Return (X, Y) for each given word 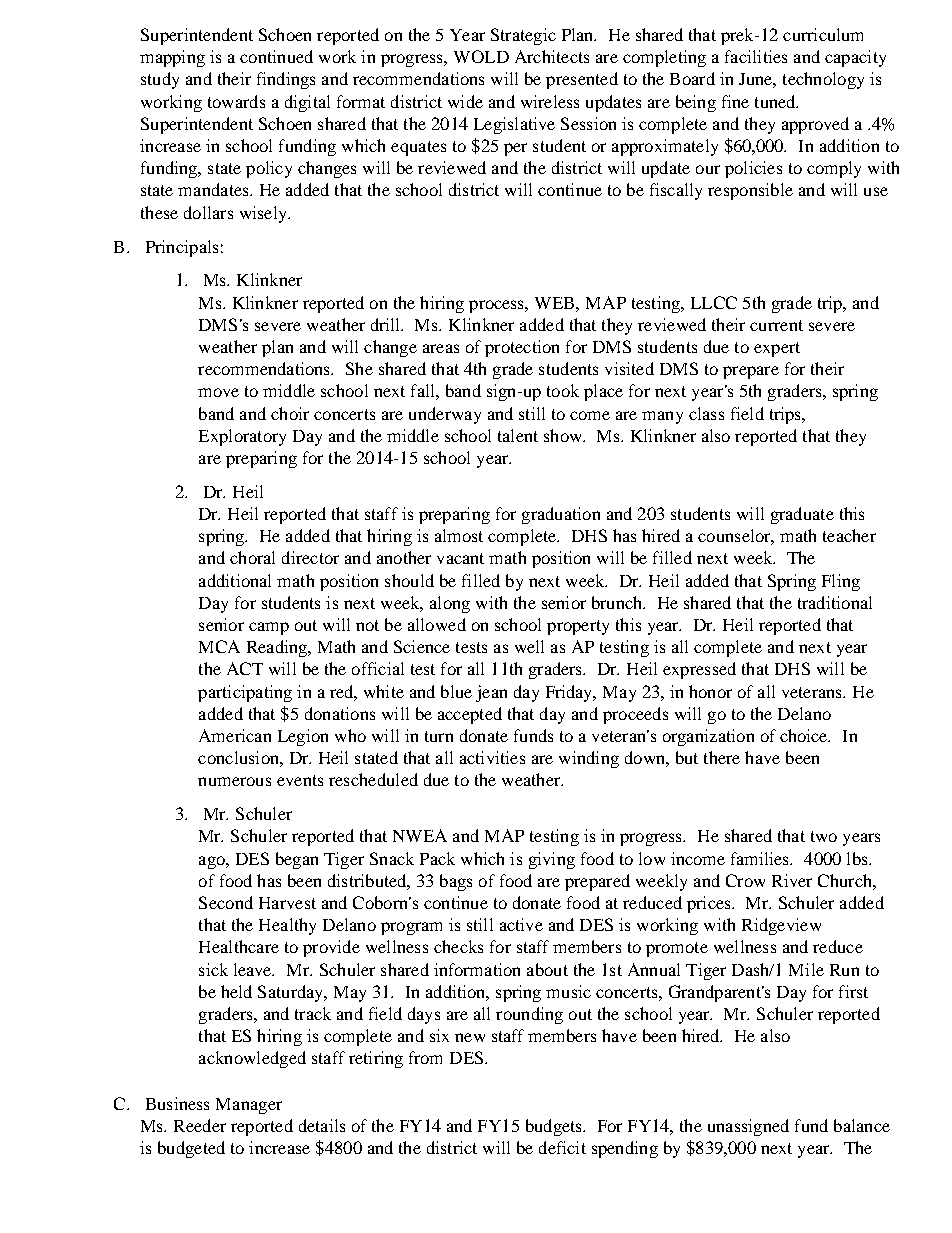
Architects (552, 56)
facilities (756, 56)
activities (492, 757)
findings (286, 80)
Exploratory (242, 437)
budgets (555, 1127)
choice (805, 735)
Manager (249, 1106)
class (706, 413)
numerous (234, 781)
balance (862, 1125)
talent (518, 435)
